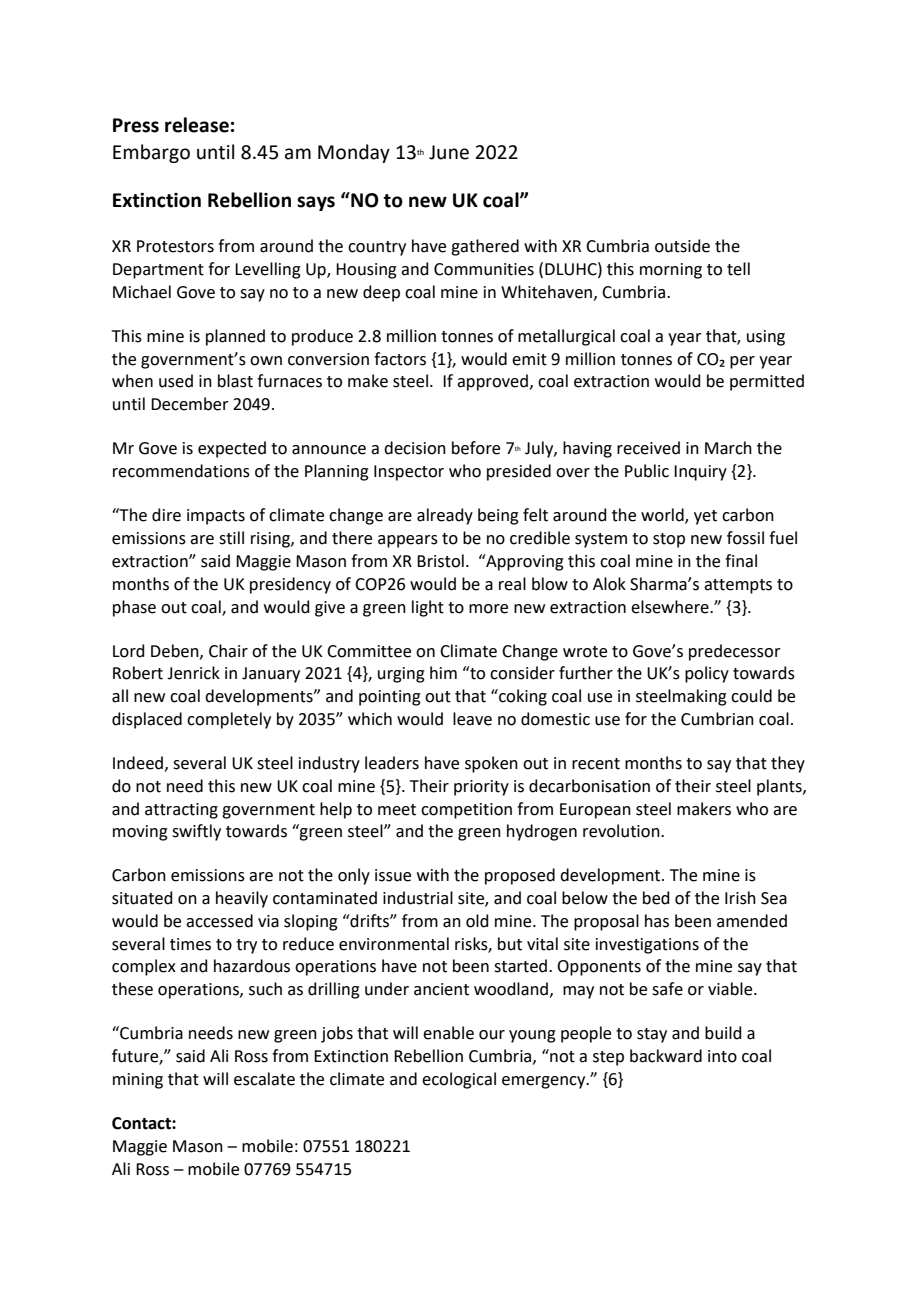  I want to click on release, so click(197, 125).
